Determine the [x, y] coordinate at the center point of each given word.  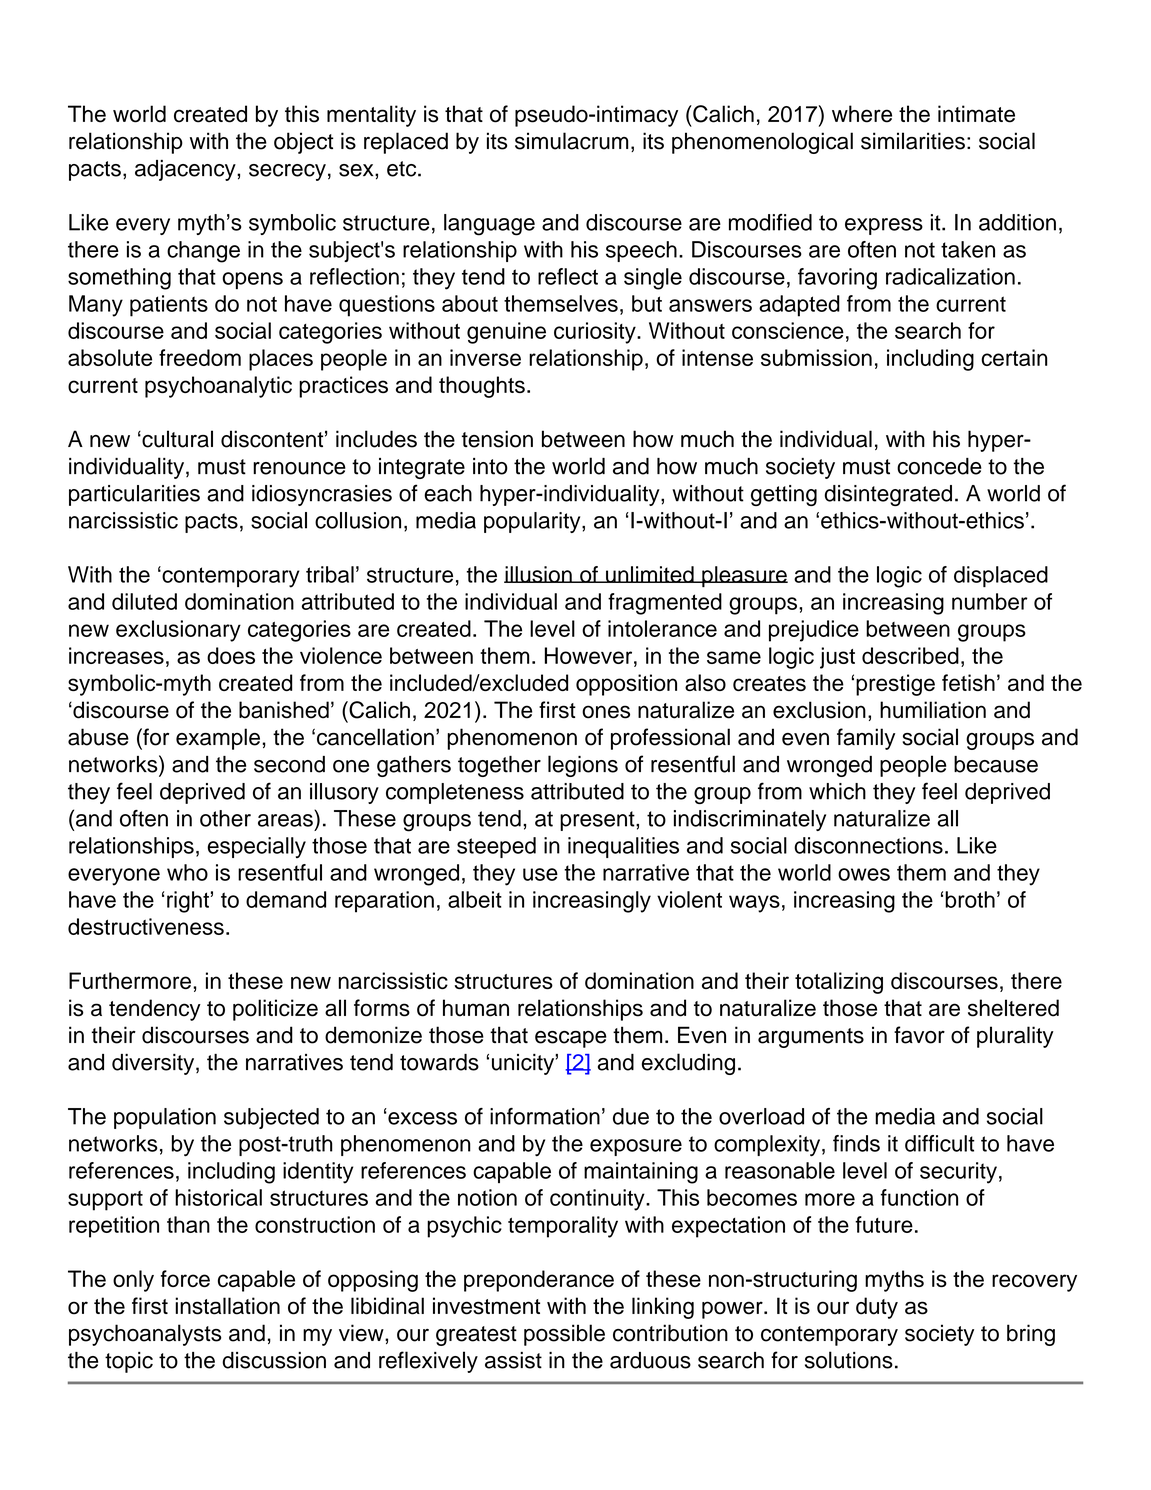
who [187, 872]
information [545, 1116]
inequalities [623, 847]
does [231, 655]
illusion [539, 574]
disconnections [868, 845]
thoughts [482, 387]
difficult [940, 1143]
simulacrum [571, 141]
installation [227, 1306]
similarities [913, 141]
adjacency [186, 170]
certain [1014, 357]
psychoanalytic [218, 387]
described [910, 655]
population [165, 1118]
